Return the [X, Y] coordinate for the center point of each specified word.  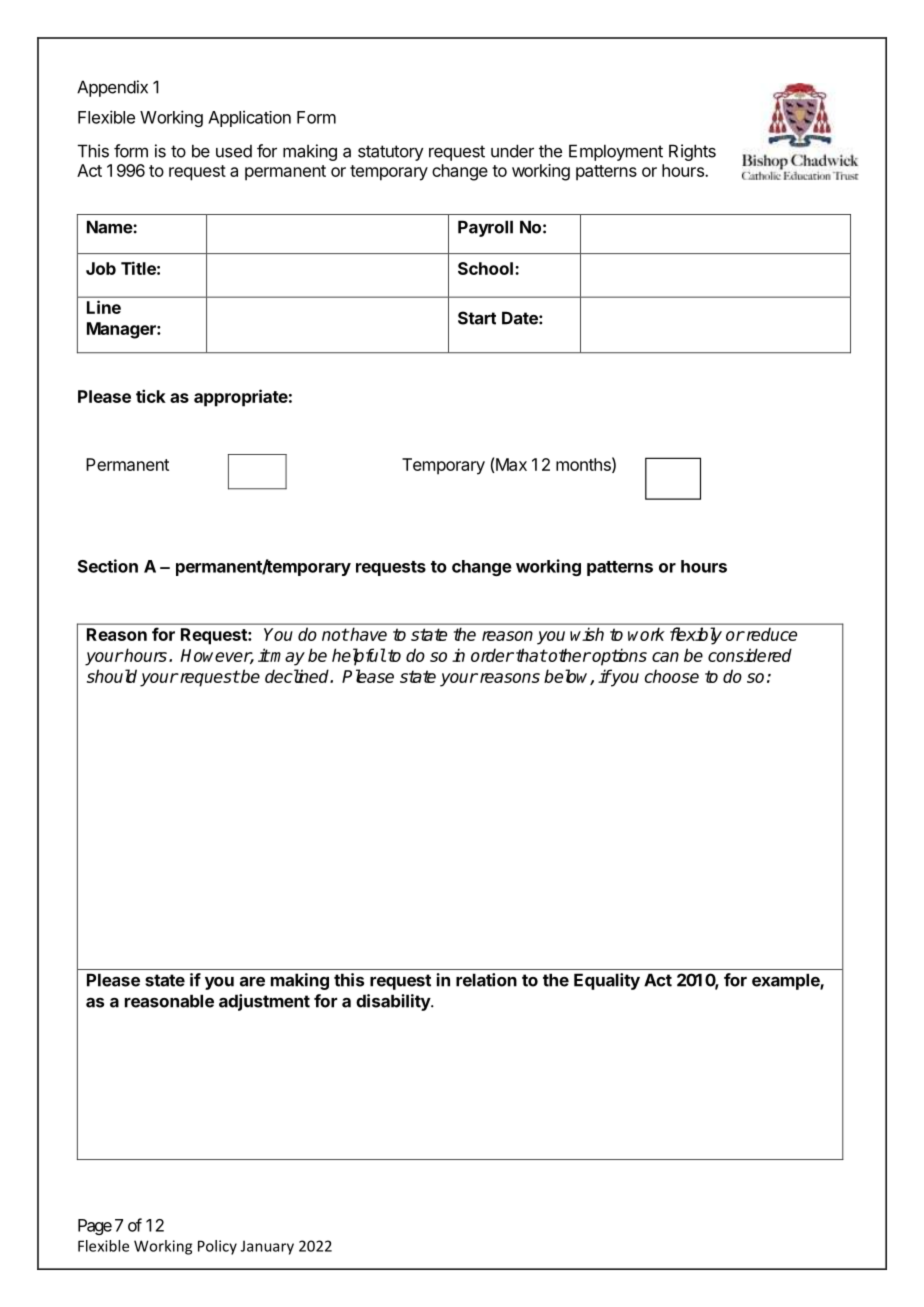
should [112, 676]
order [492, 655]
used [234, 151]
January [267, 1247]
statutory [390, 153]
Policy [217, 1247]
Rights [692, 152]
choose [672, 676]
